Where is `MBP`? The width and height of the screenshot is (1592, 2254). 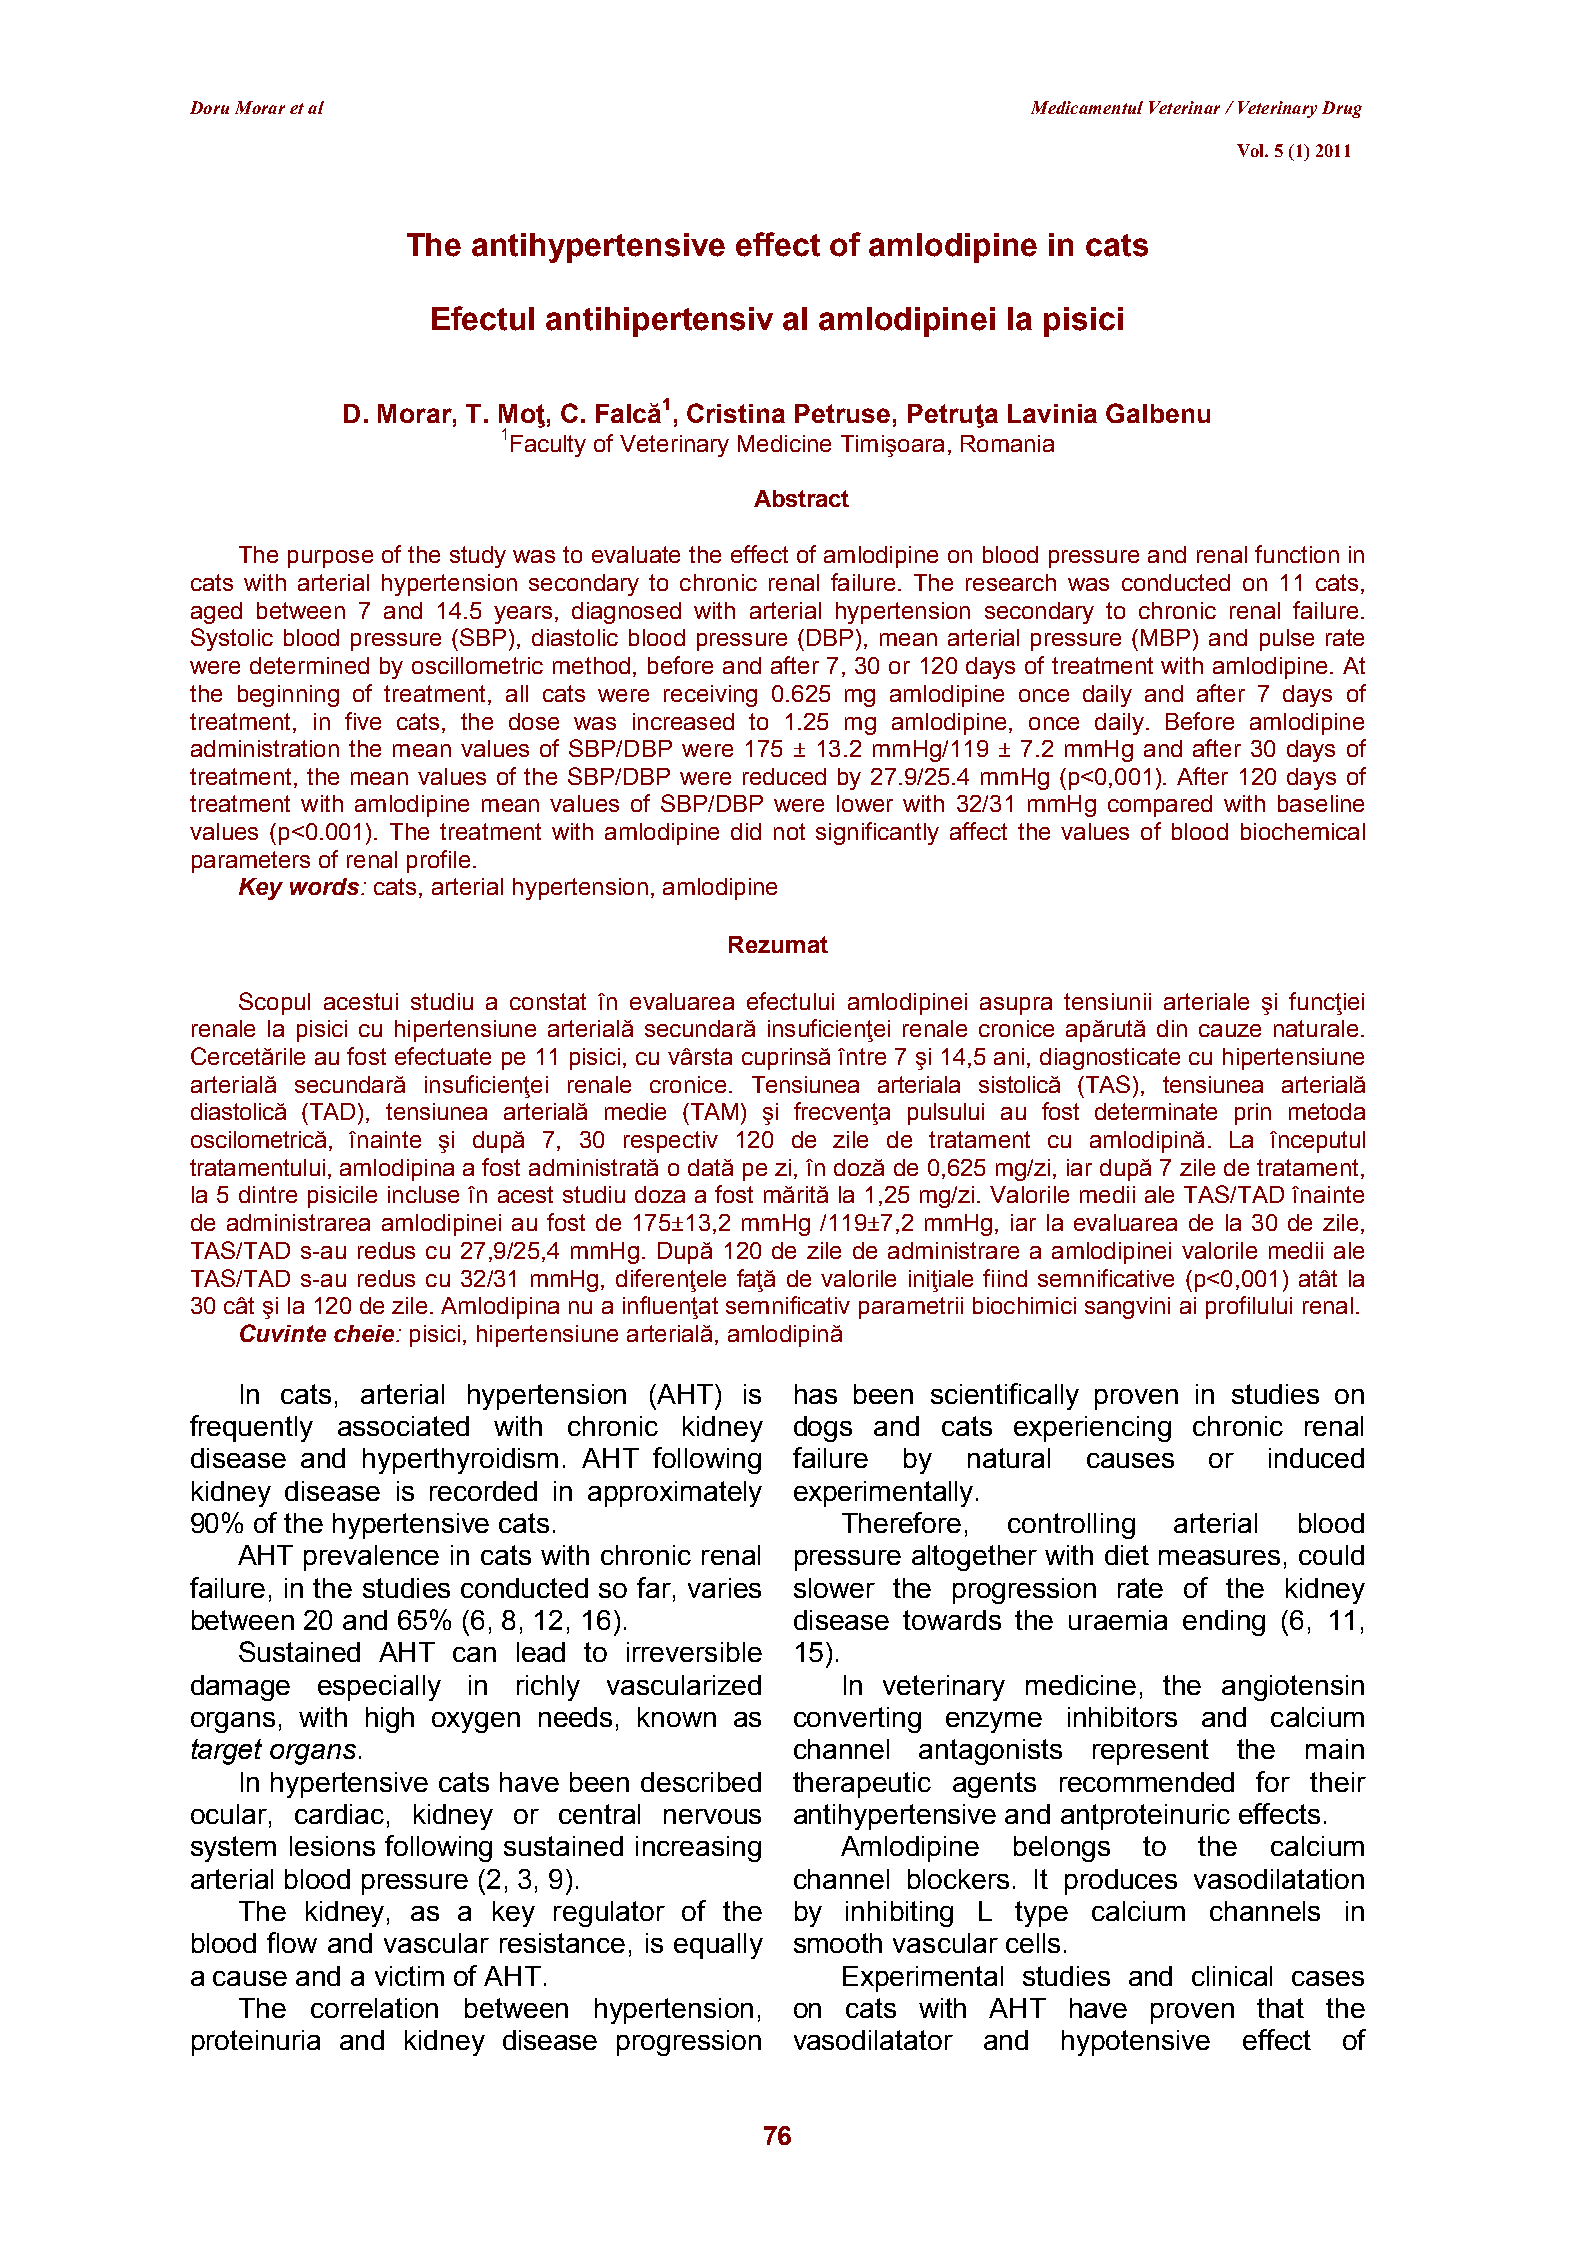
MBP is located at coordinates (1165, 637).
